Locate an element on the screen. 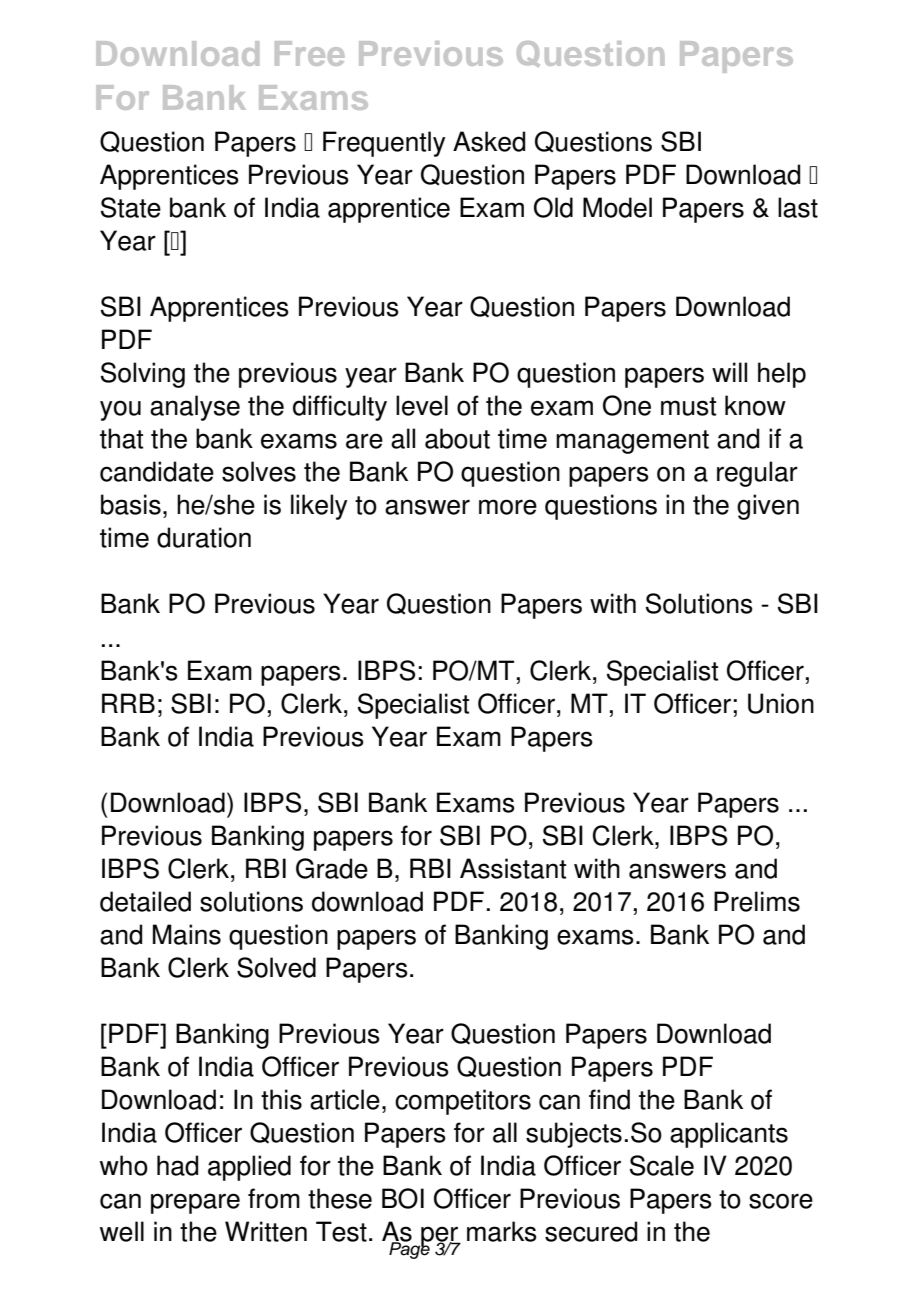 The width and height of the screenshot is (924, 1311). RRB is located at coordinates (128, 703).
